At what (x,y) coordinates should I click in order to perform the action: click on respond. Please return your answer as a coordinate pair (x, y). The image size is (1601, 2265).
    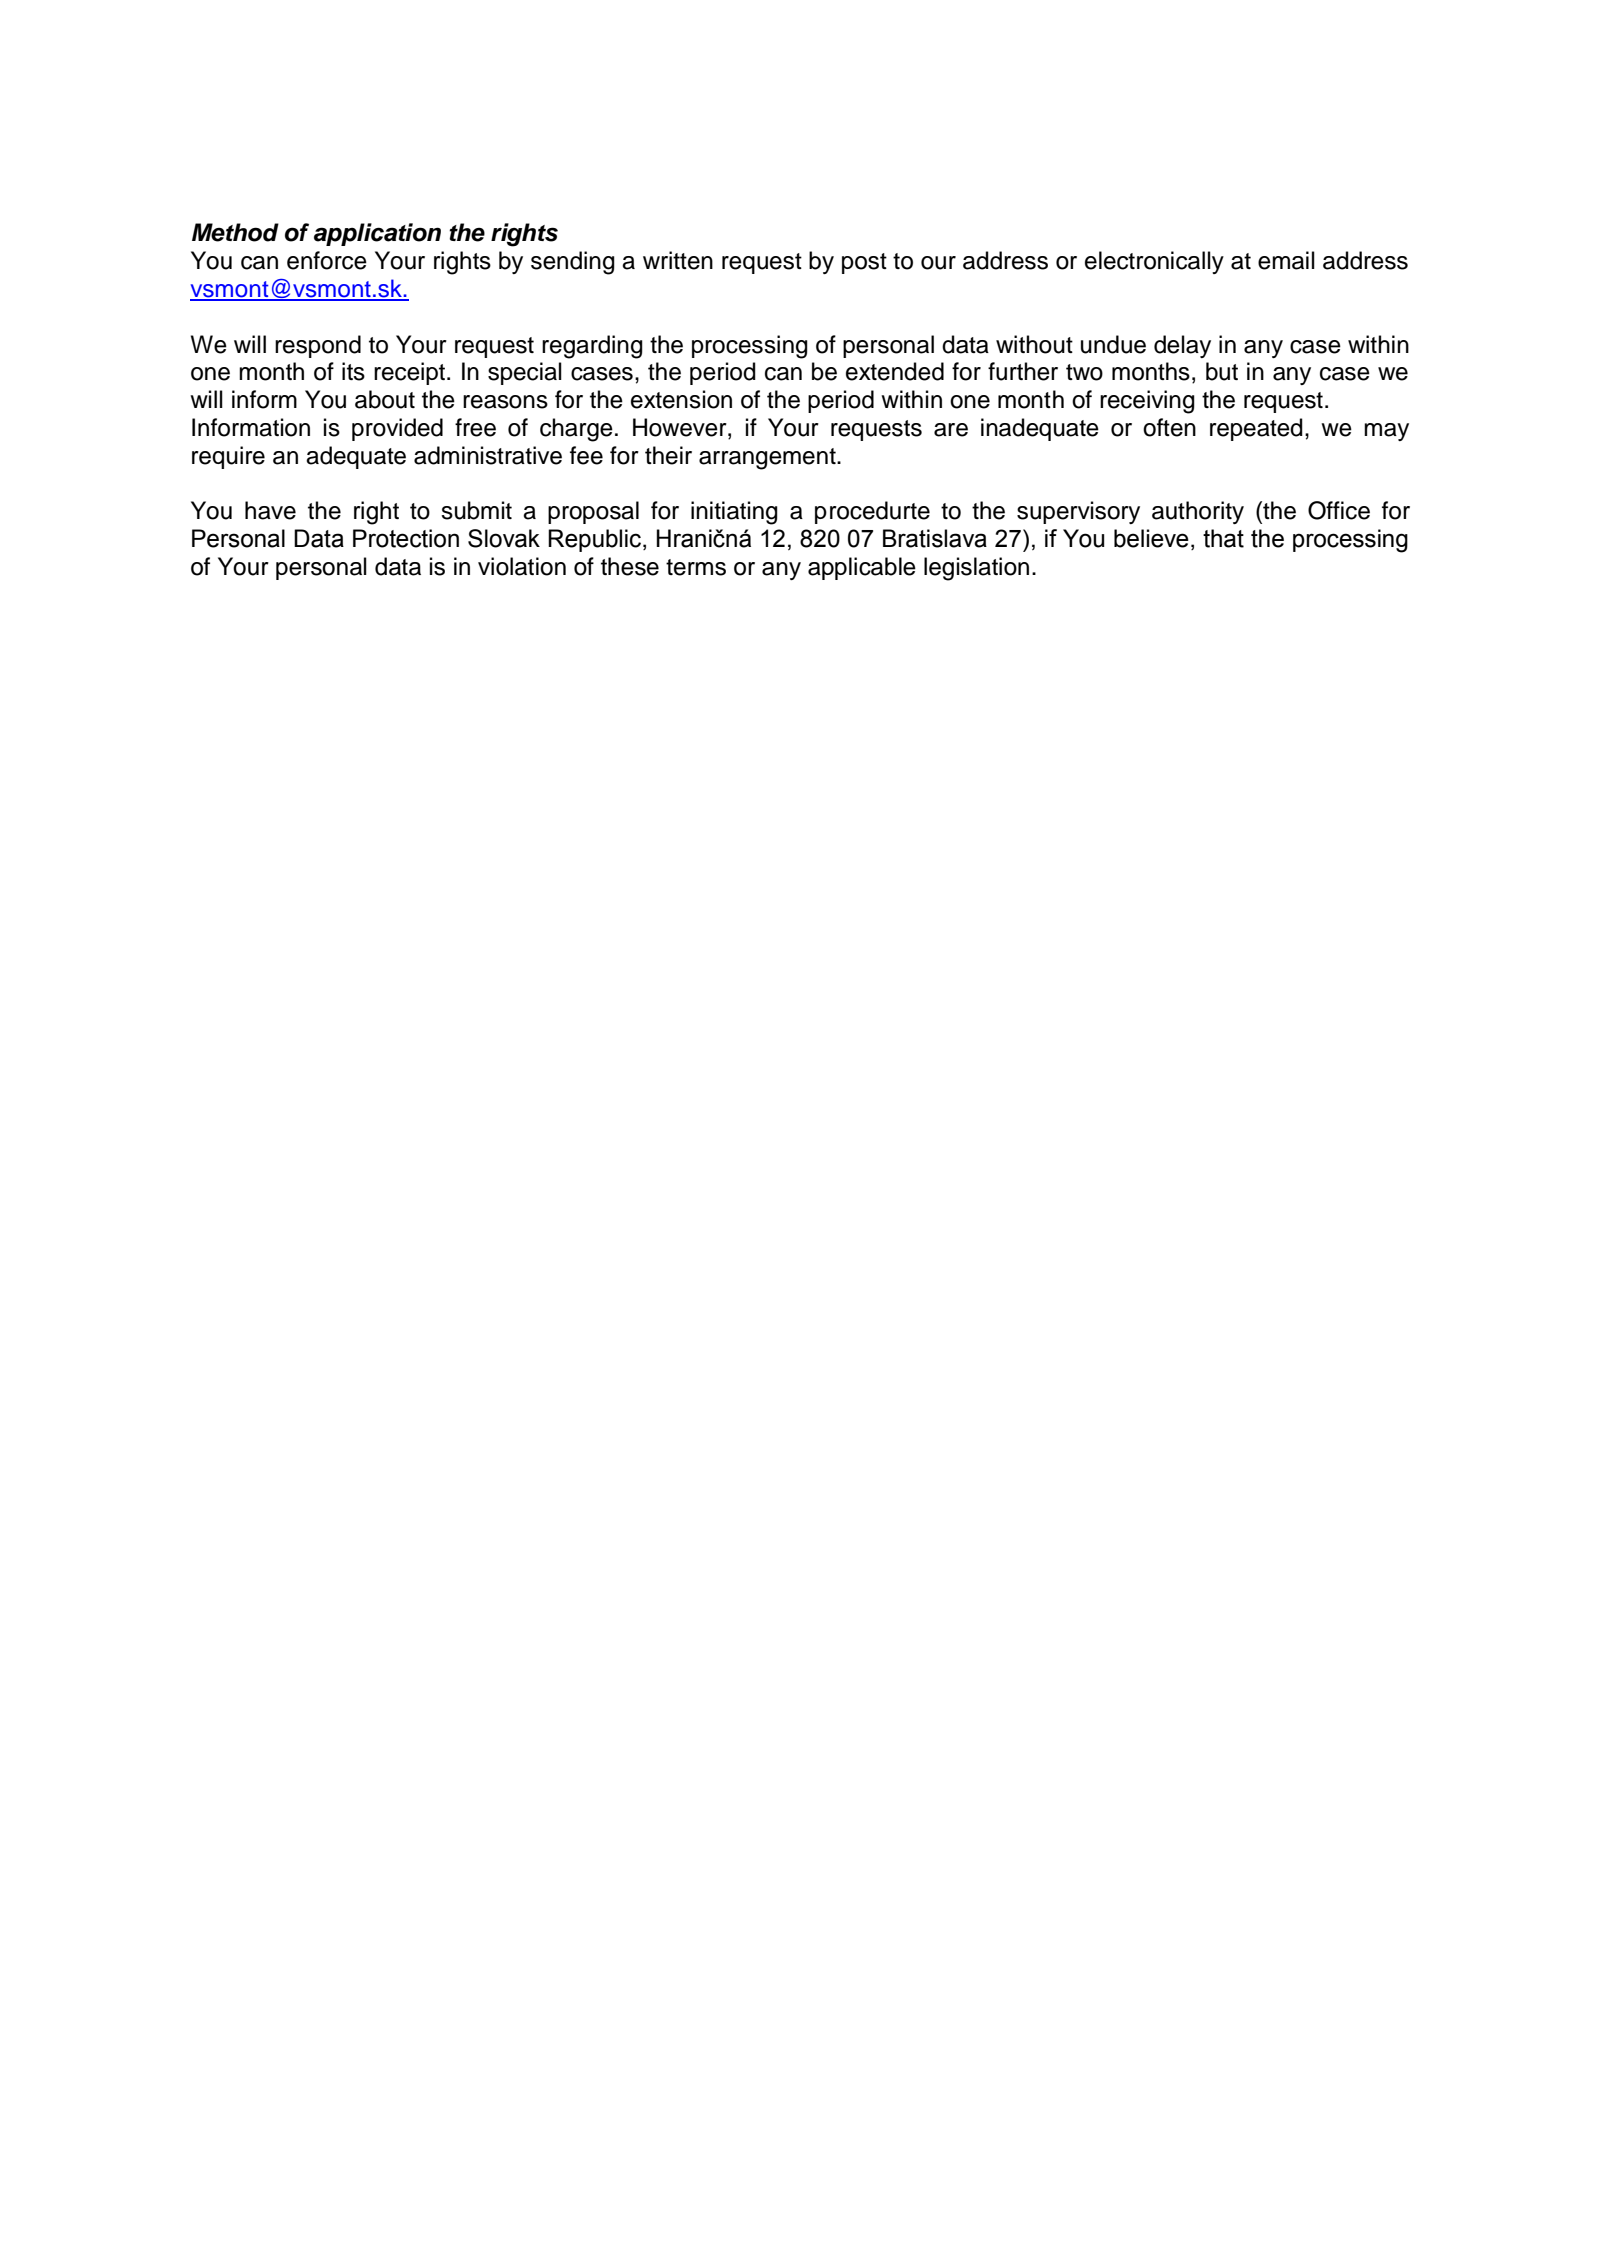
    Looking at the image, I should click on (318, 346).
